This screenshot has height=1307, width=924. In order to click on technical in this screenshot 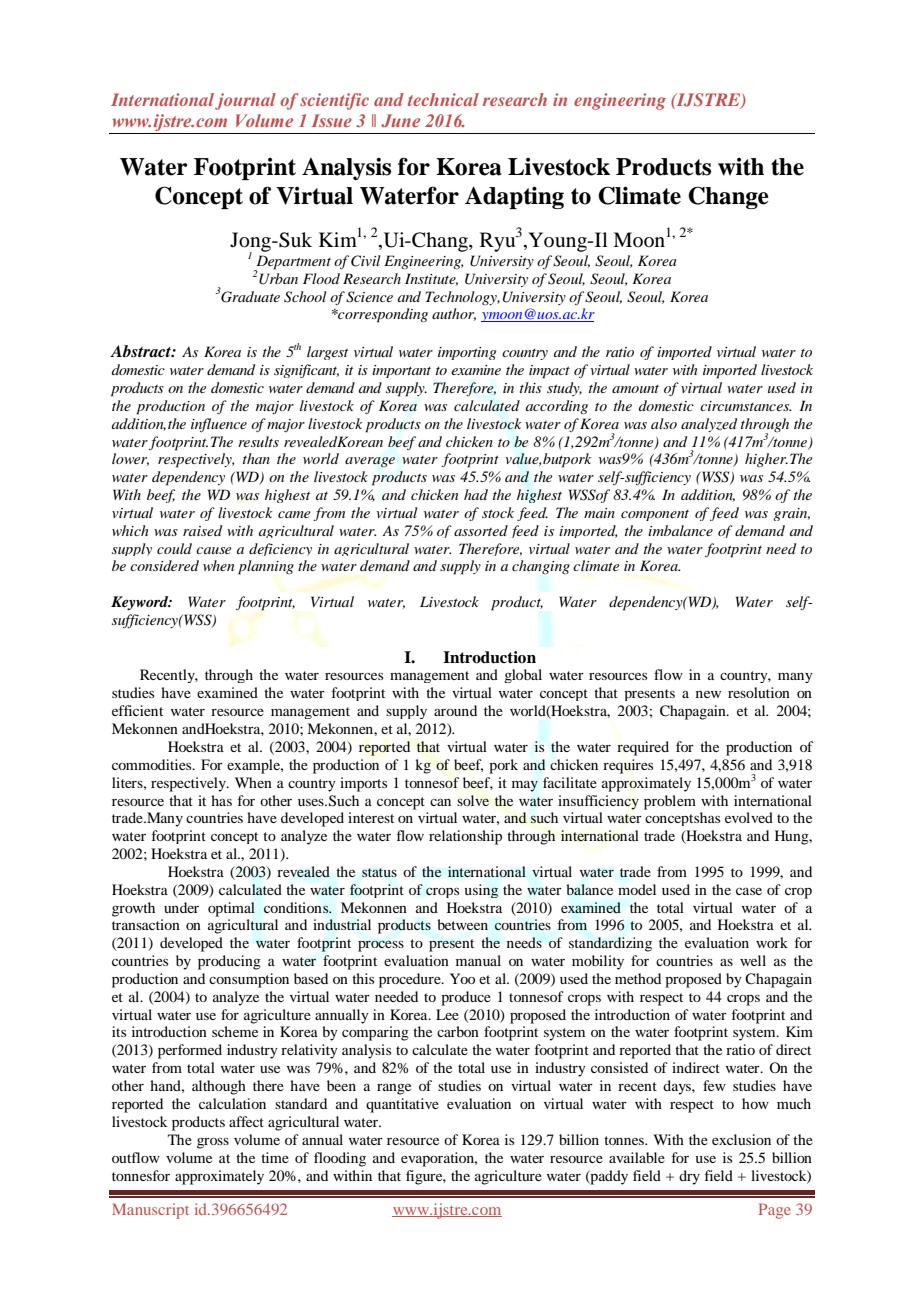, I will do `click(443, 99)`.
